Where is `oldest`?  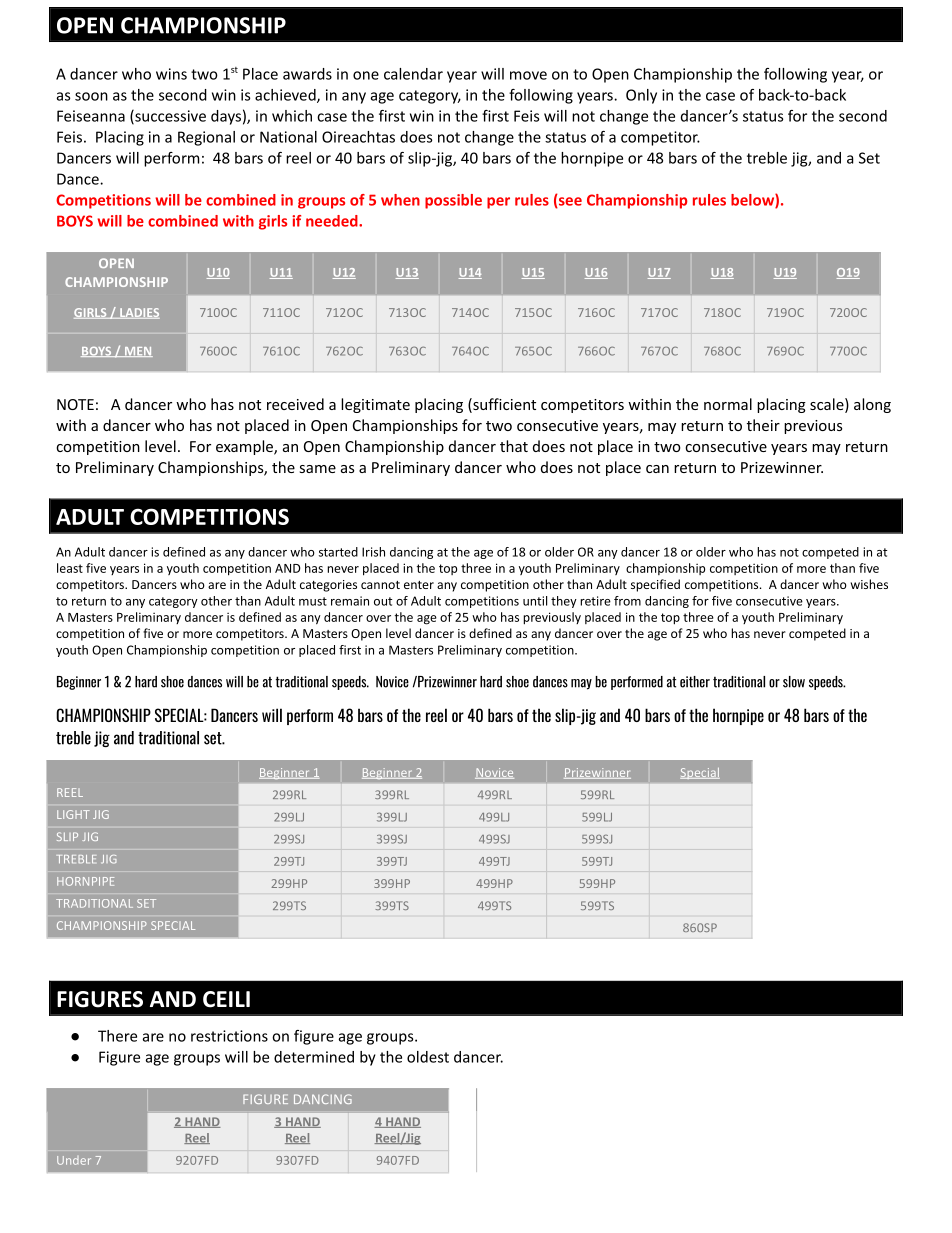
oldest is located at coordinates (428, 1057).
